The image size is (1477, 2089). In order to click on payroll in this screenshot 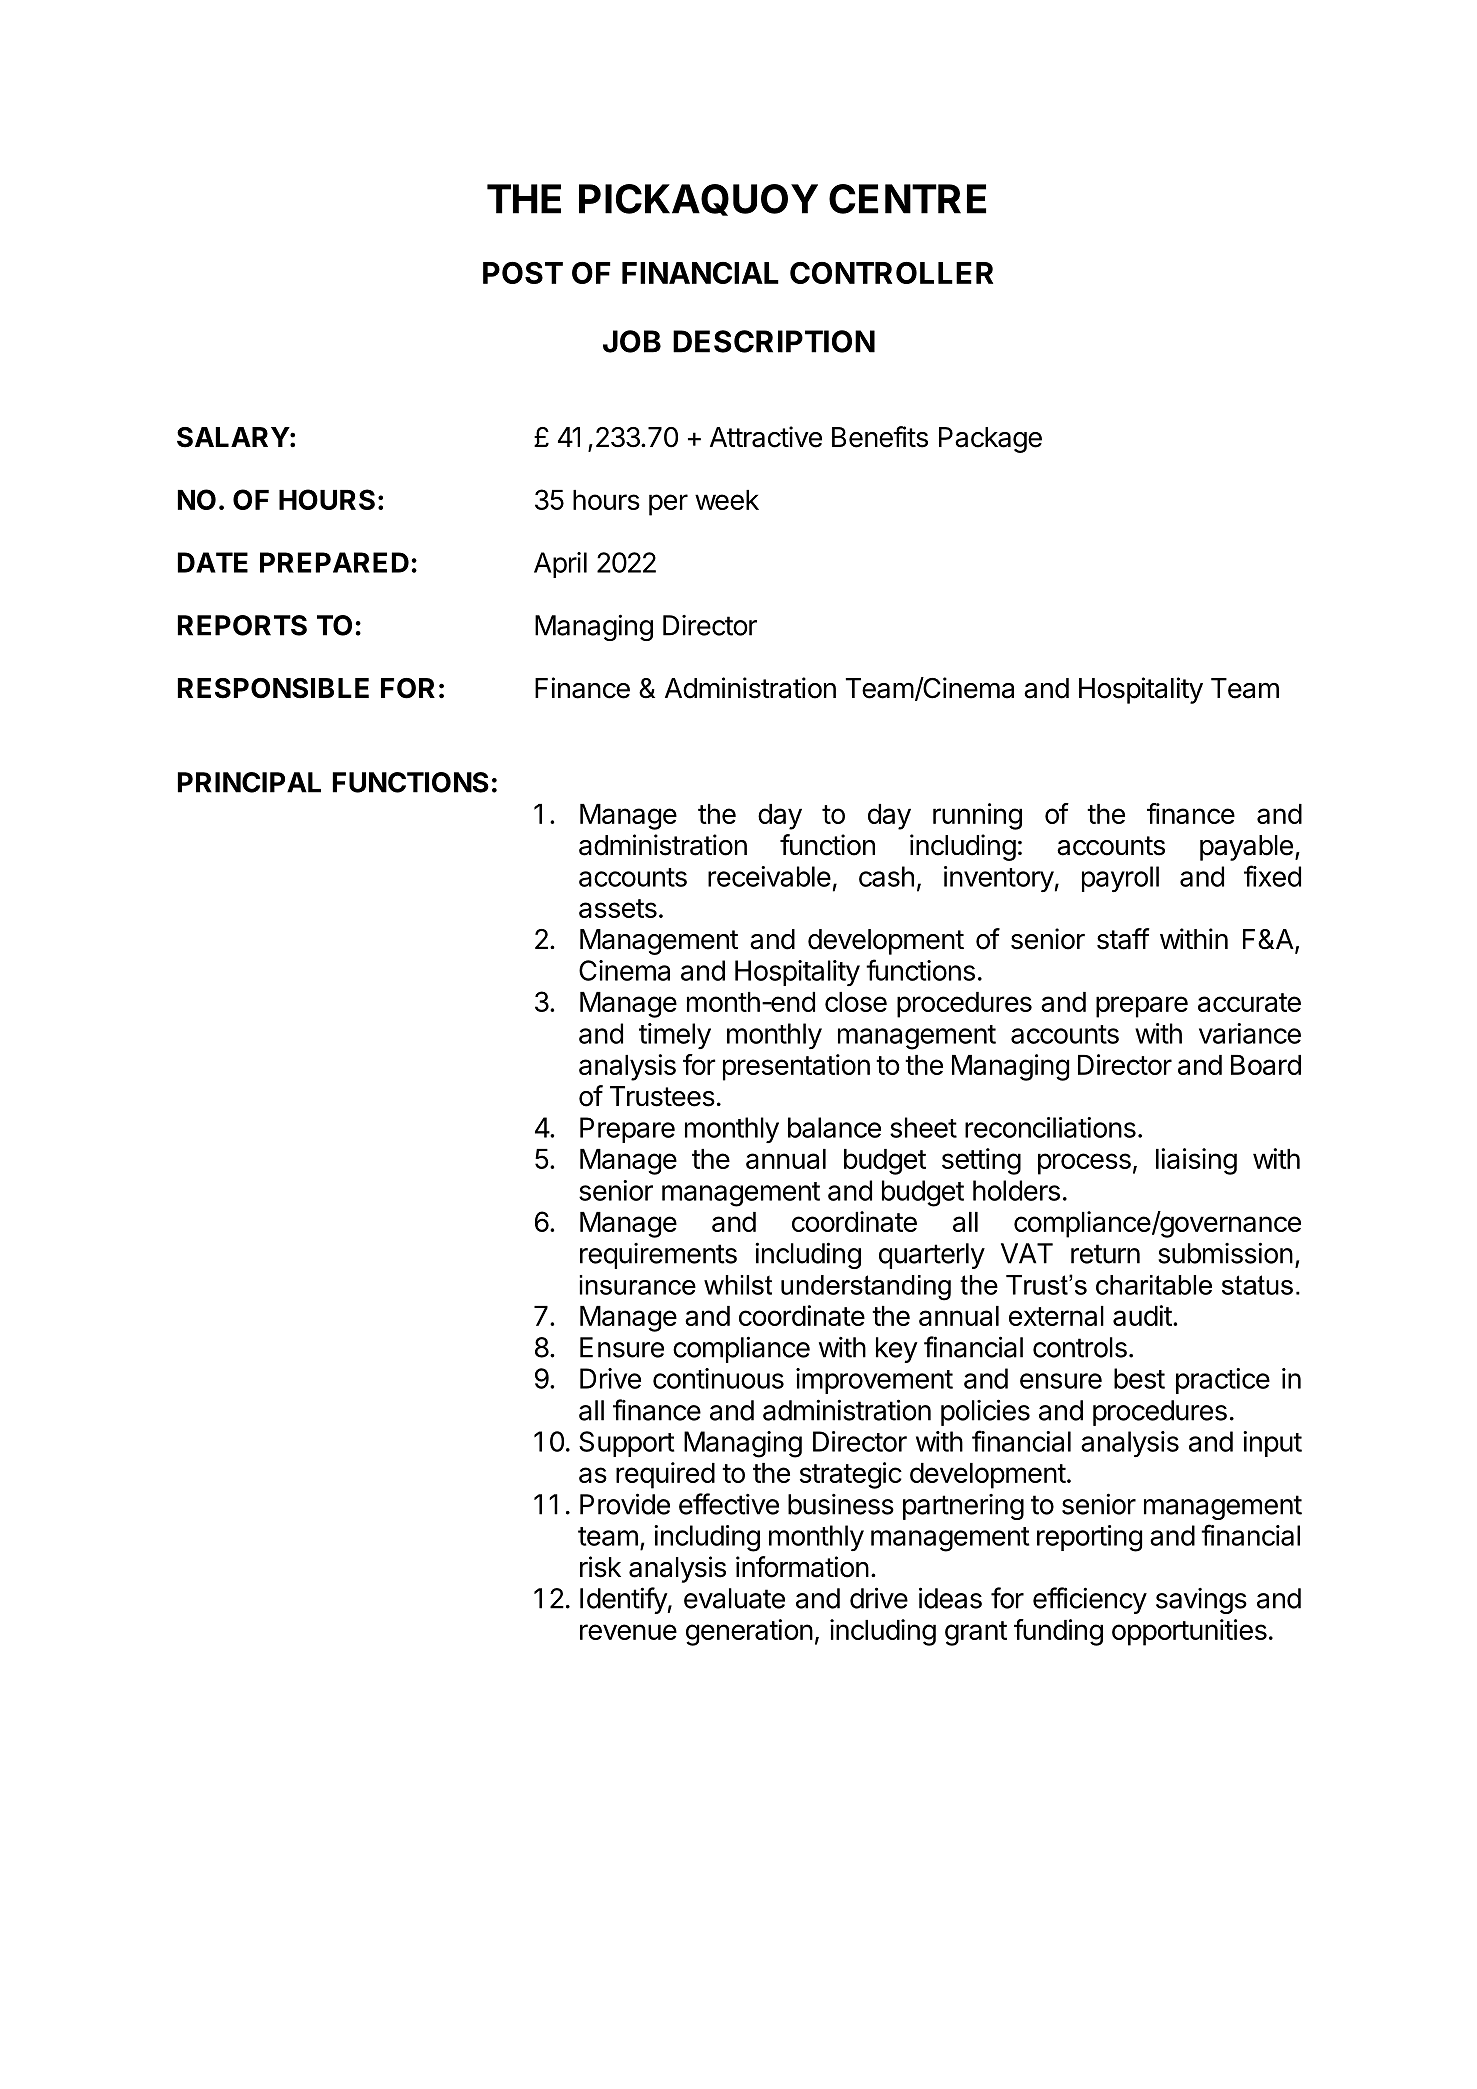, I will do `click(1120, 879)`.
